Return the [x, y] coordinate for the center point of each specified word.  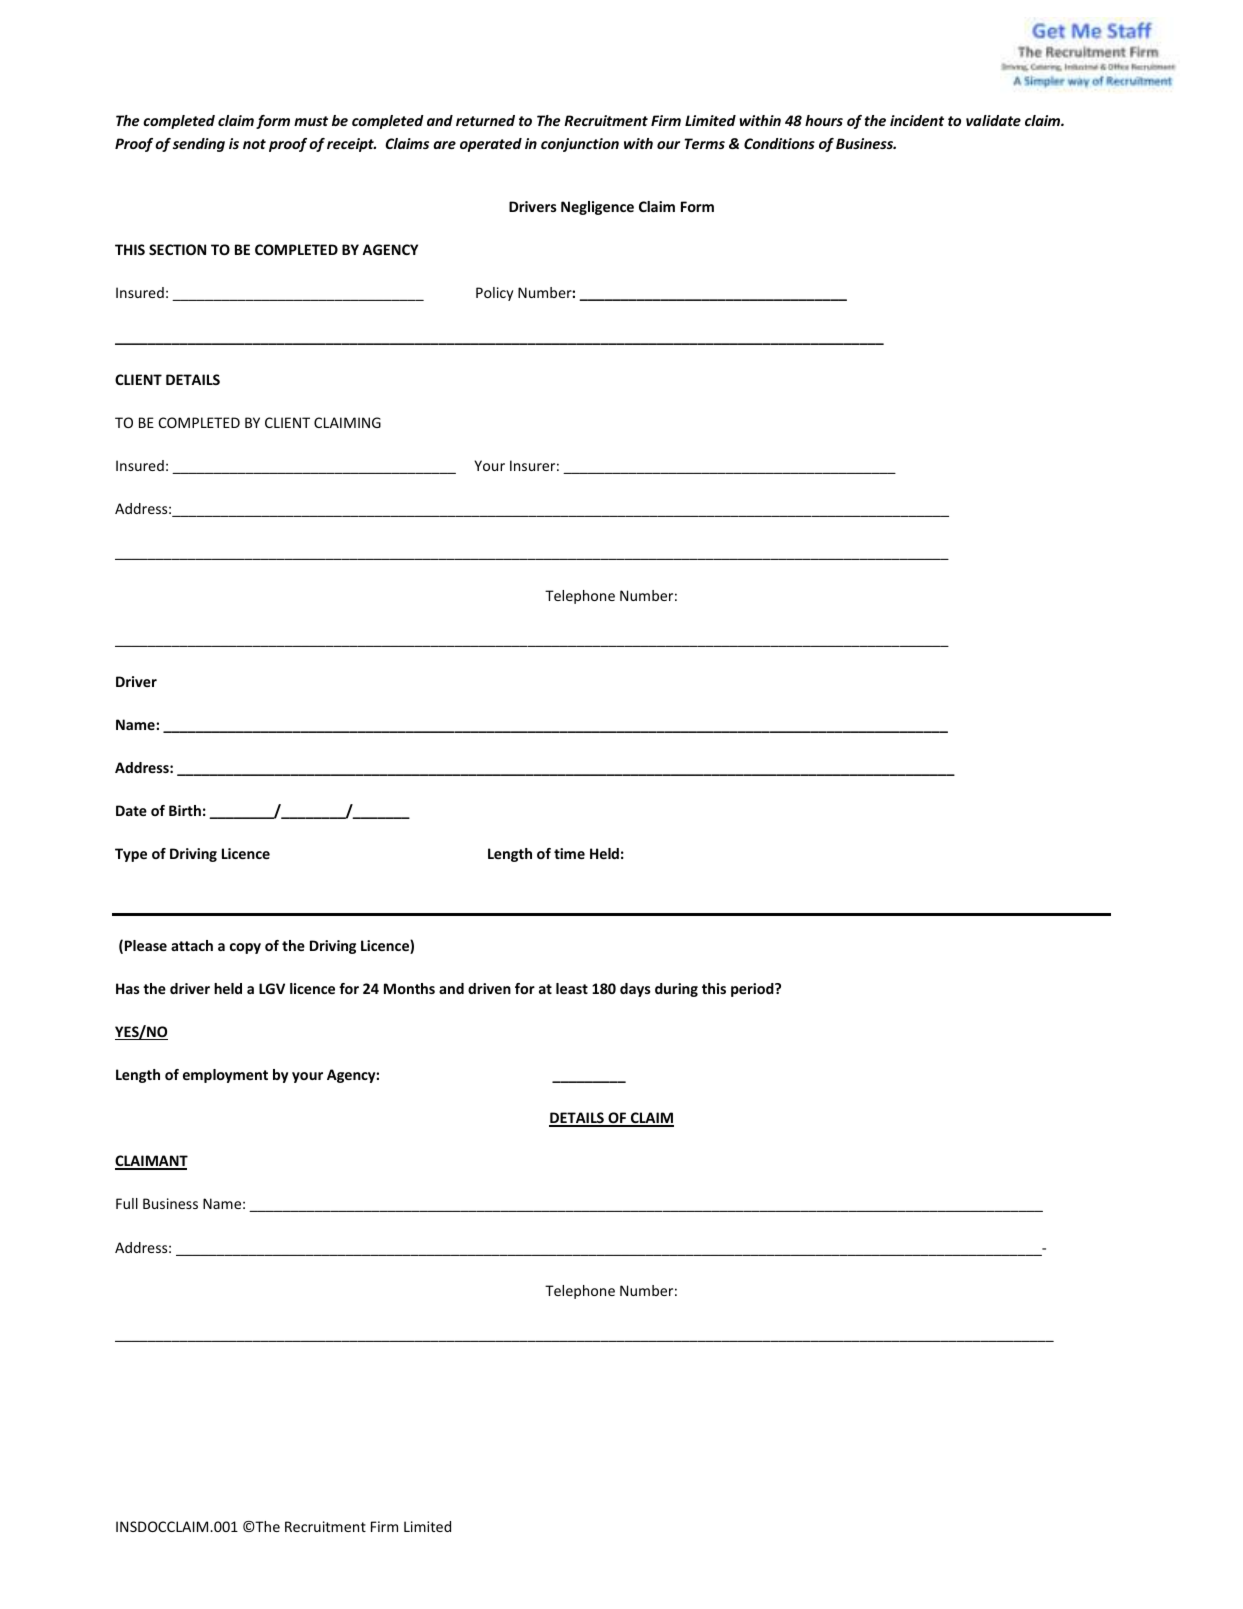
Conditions [779, 143]
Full [127, 1203]
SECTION [177, 249]
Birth [185, 810]
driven [489, 988]
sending [199, 145]
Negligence [597, 208]
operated [491, 145]
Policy [494, 294]
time [569, 853]
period [753, 990]
